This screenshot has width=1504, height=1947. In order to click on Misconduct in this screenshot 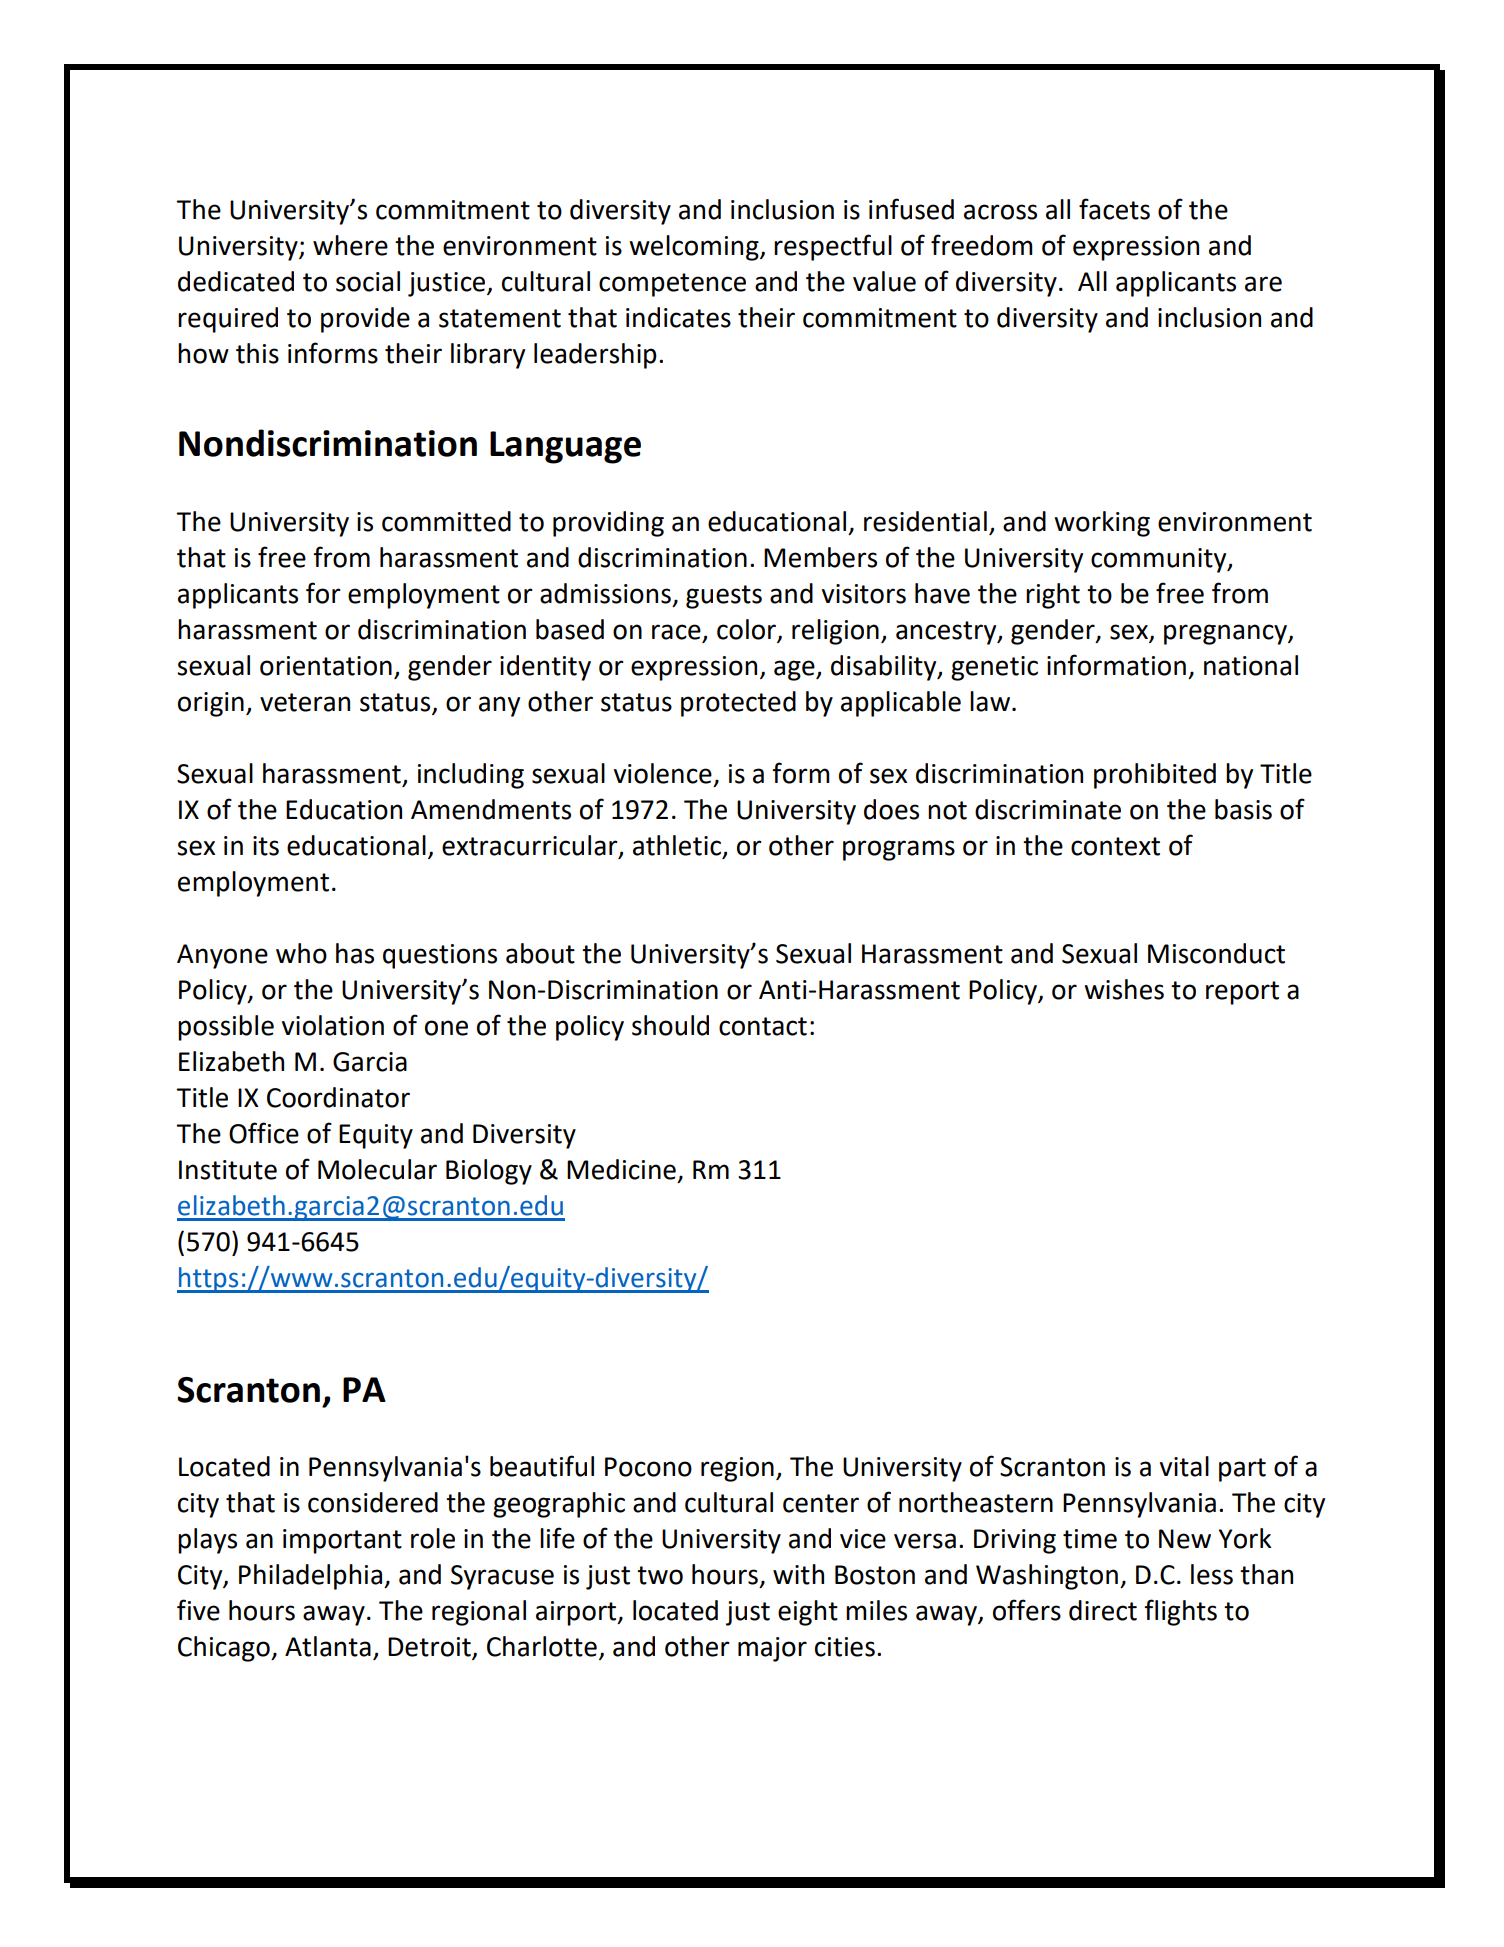, I will do `click(1216, 953)`.
